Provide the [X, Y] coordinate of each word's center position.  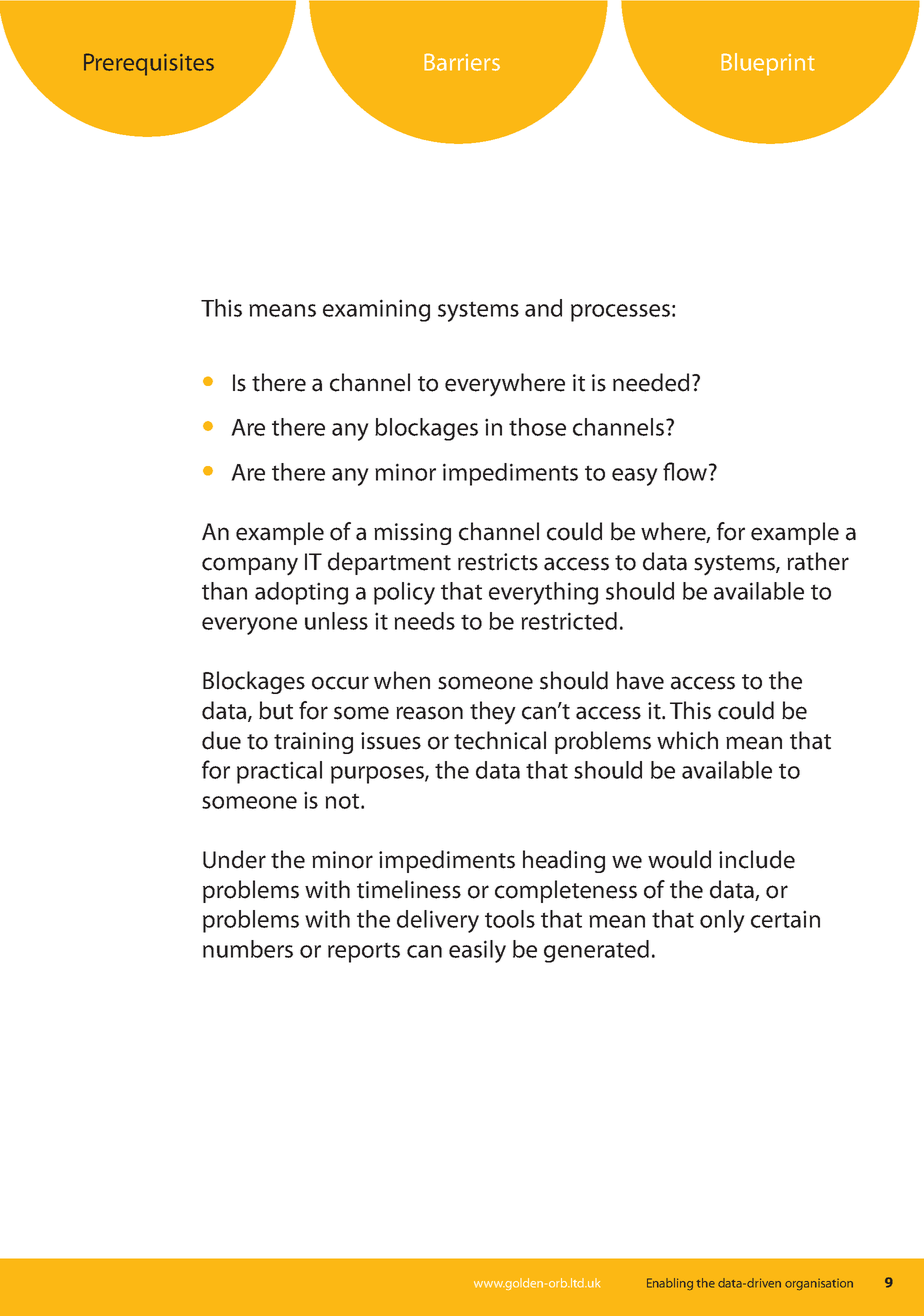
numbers [248, 949]
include [757, 859]
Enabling [670, 1284]
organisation [819, 1284]
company [250, 566]
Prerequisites [149, 64]
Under [234, 859]
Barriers [462, 62]
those [537, 427]
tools [510, 919]
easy [635, 477]
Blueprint [768, 64]
